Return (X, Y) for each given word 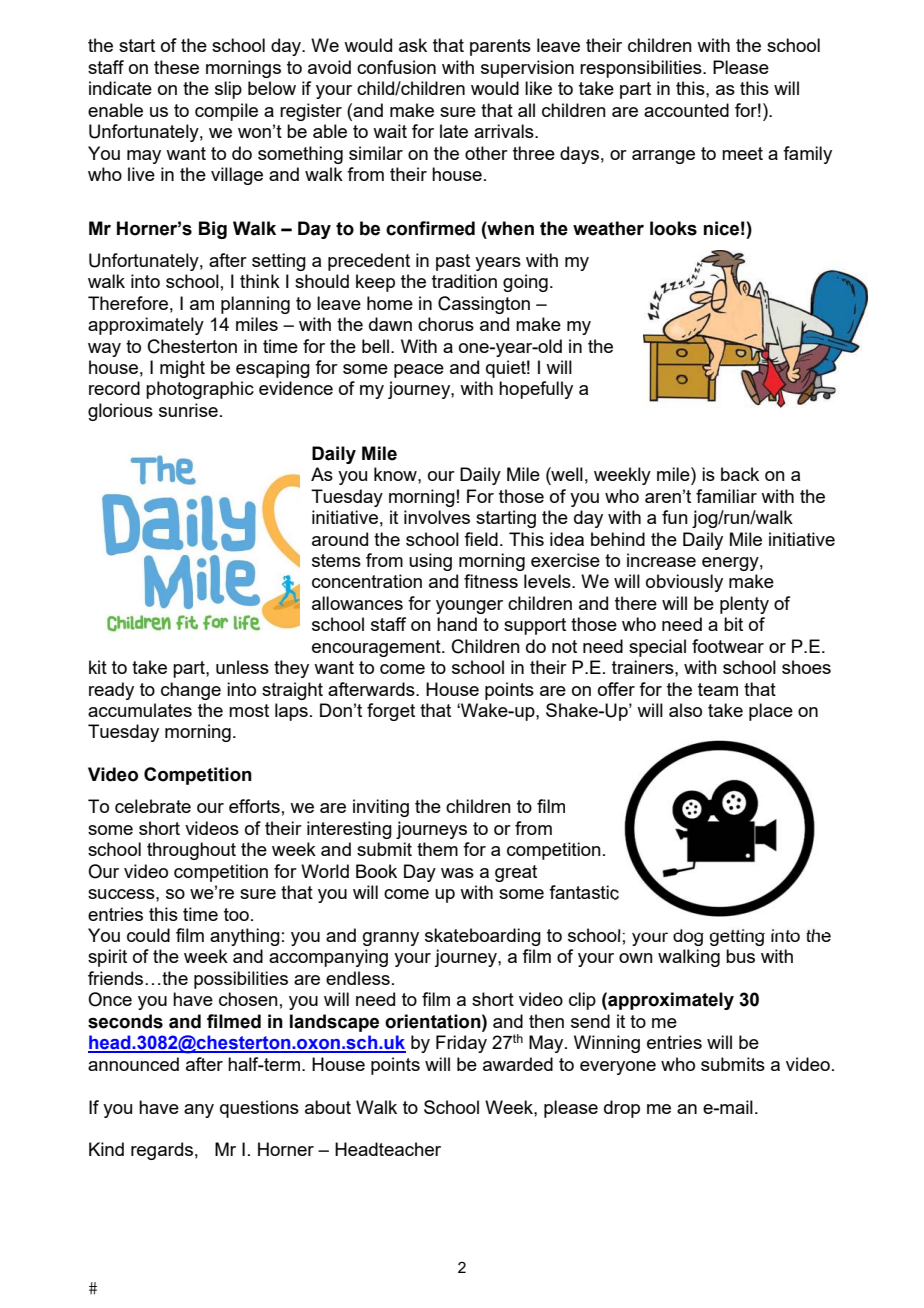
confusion (396, 67)
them (437, 849)
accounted (686, 110)
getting (737, 937)
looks (673, 228)
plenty (744, 605)
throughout (191, 851)
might (182, 369)
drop (622, 1109)
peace (419, 371)
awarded (518, 1064)
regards (162, 1151)
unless (242, 667)
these (176, 67)
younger (469, 607)
